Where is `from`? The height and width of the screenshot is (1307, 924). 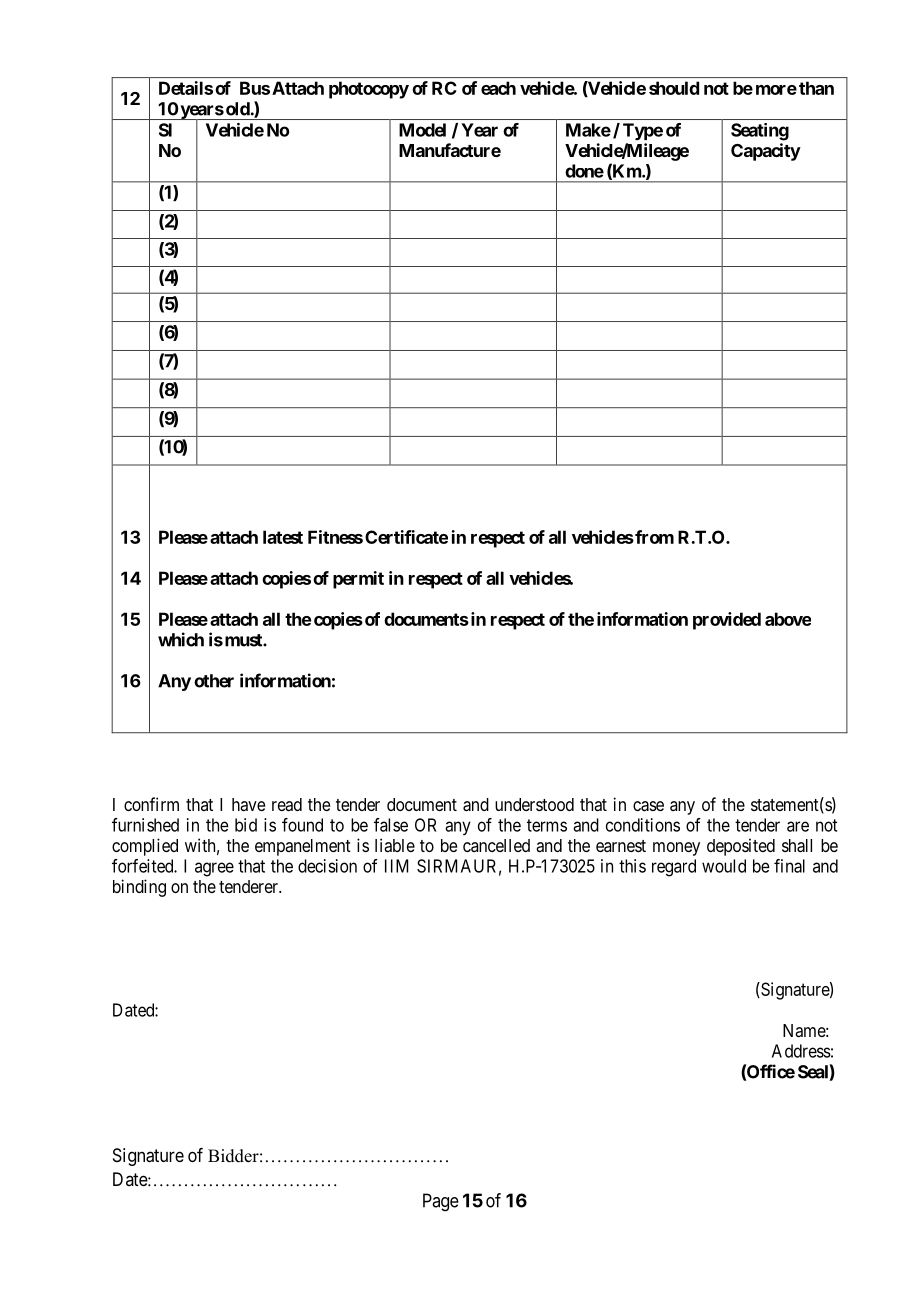
from is located at coordinates (653, 537).
